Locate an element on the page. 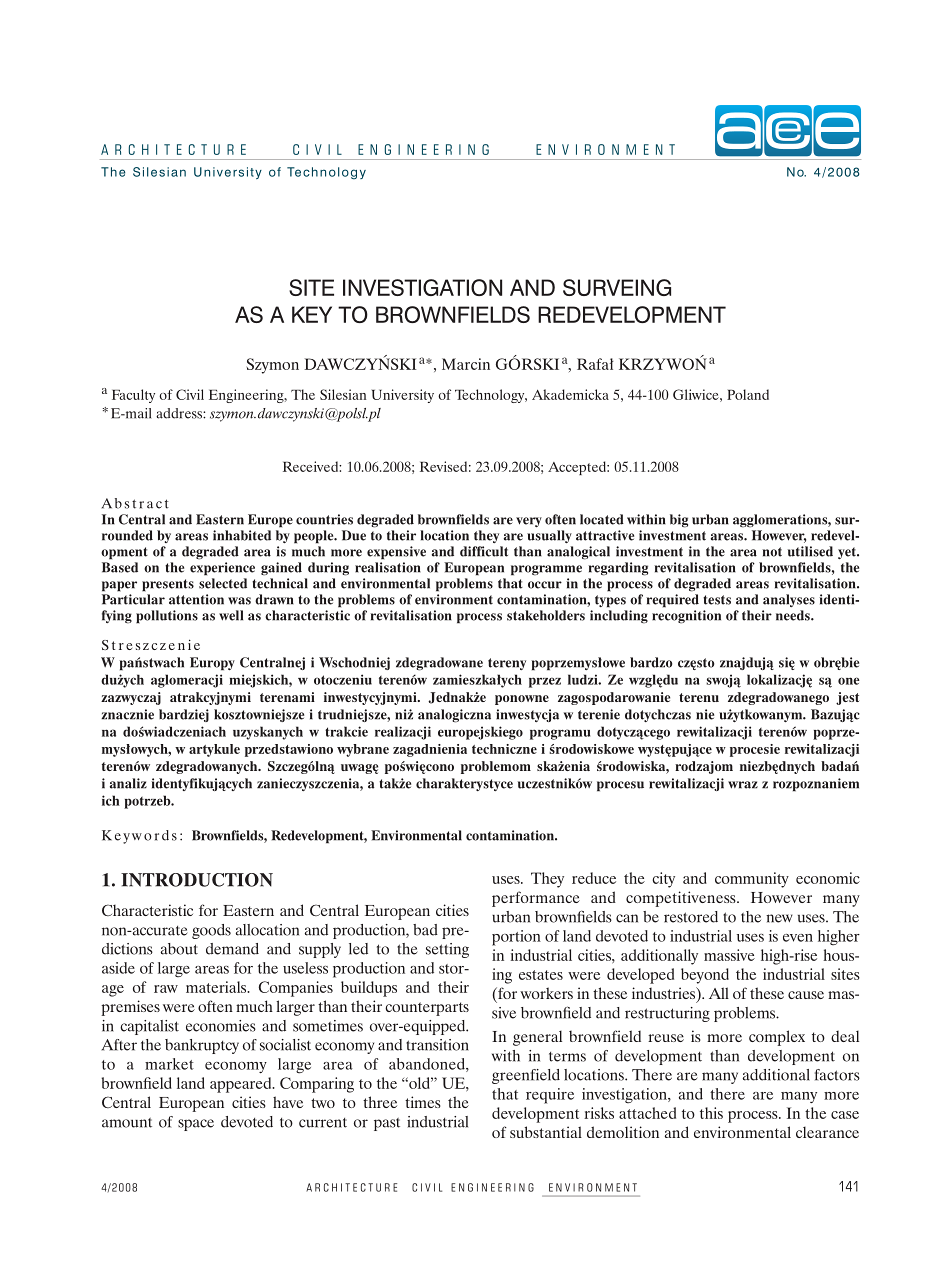  stakeholders is located at coordinates (546, 615).
